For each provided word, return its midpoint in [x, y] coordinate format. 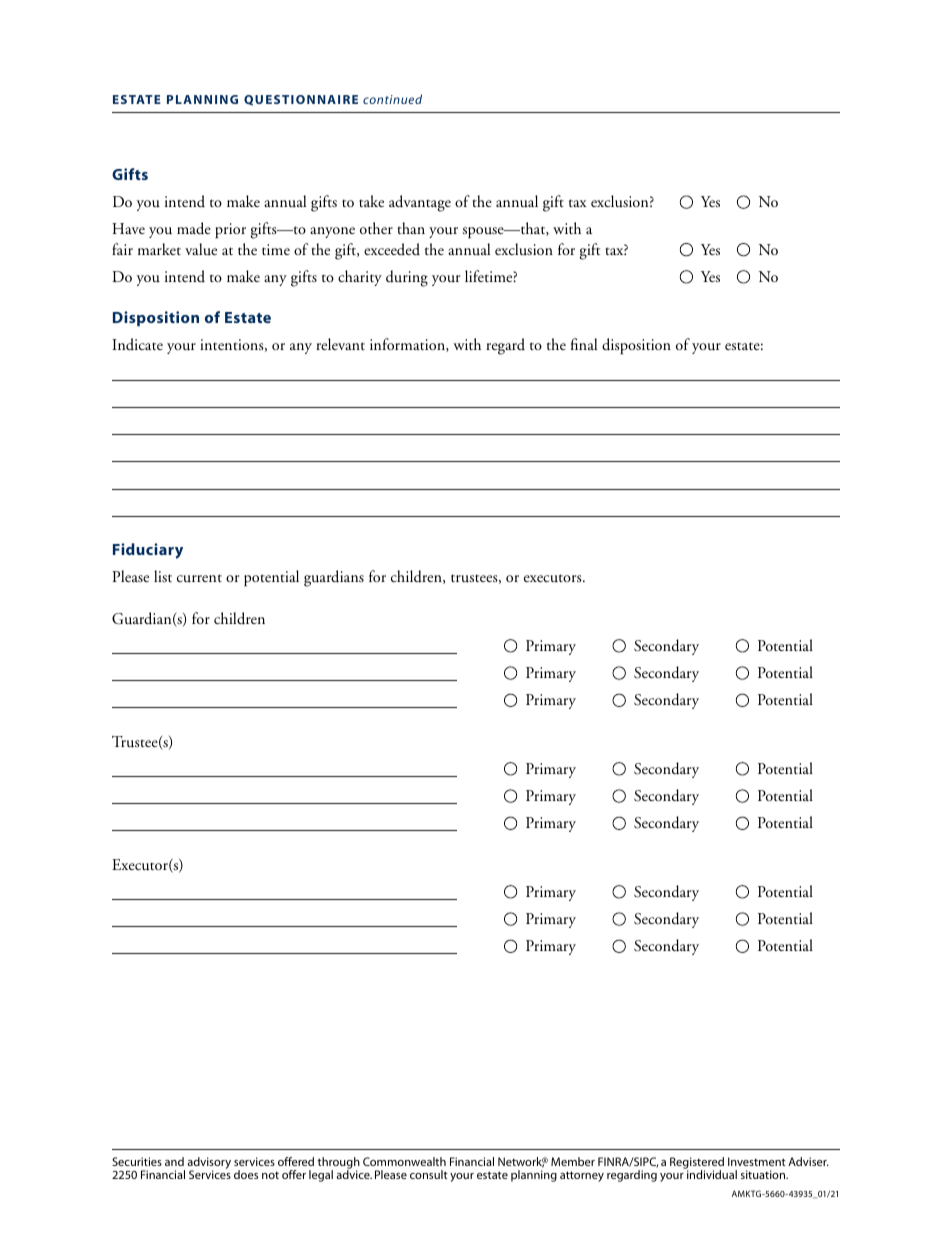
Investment [757, 1161]
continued [392, 99]
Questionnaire [301, 100]
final [584, 344]
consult [429, 1174]
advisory [209, 1164]
